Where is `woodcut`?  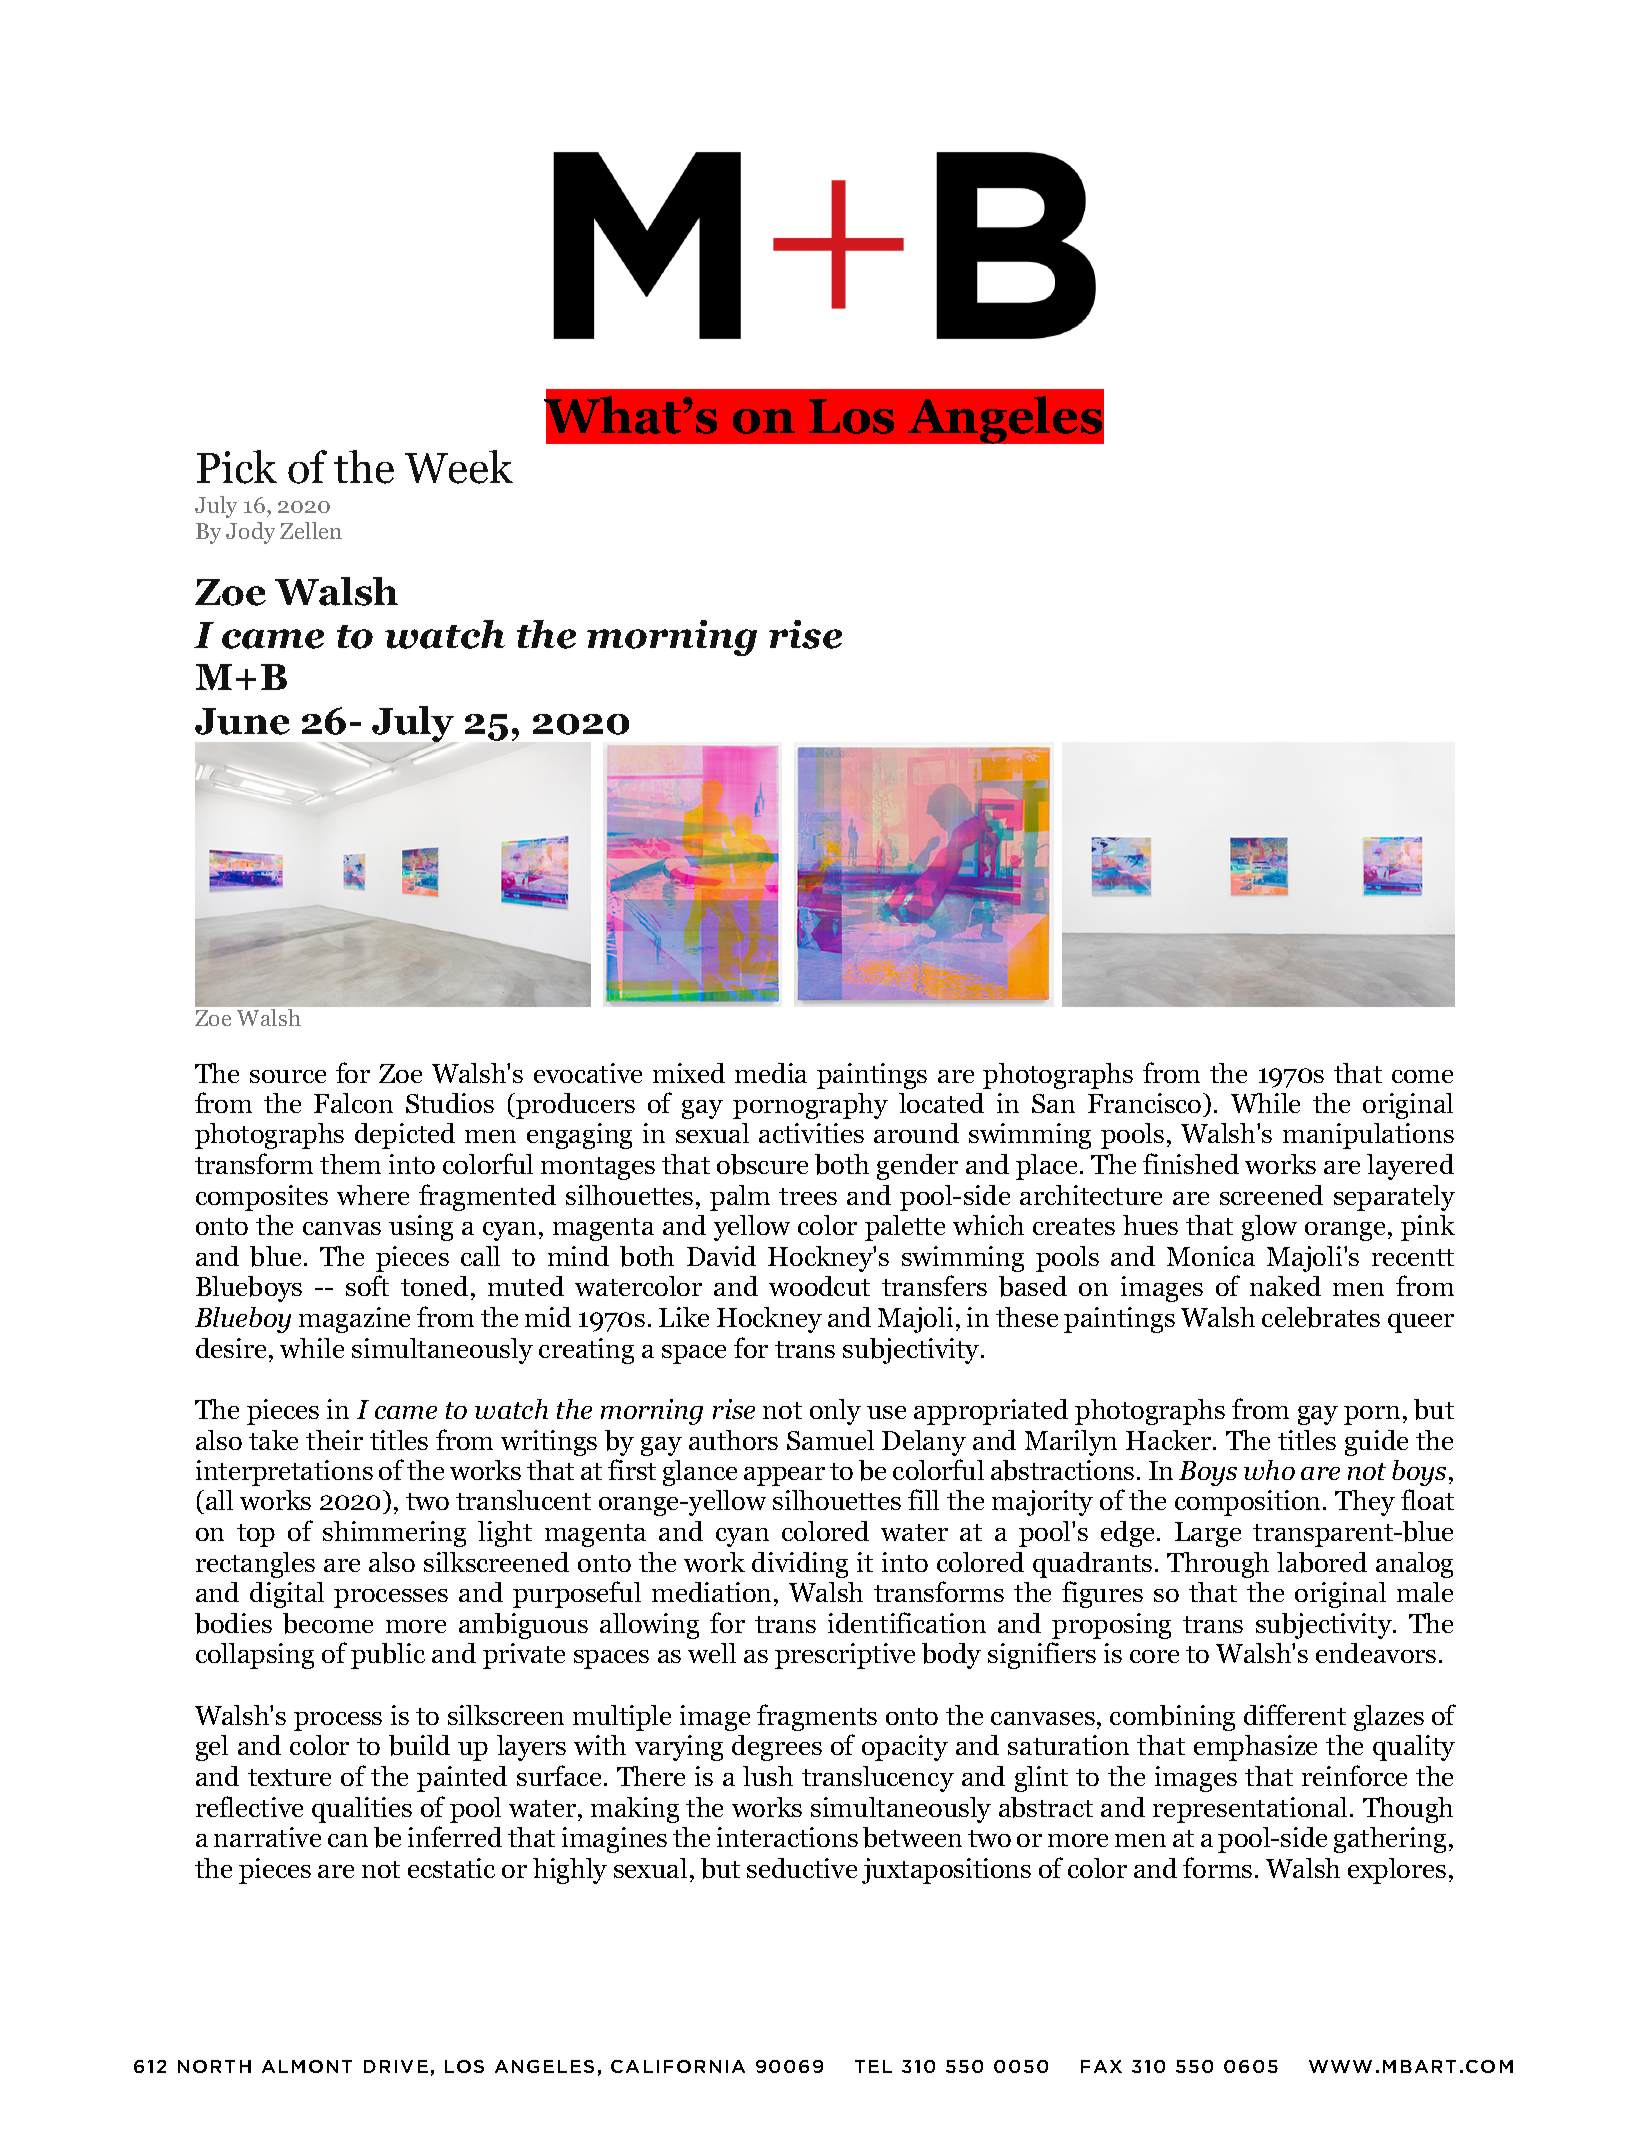
woodcut is located at coordinates (819, 1286).
